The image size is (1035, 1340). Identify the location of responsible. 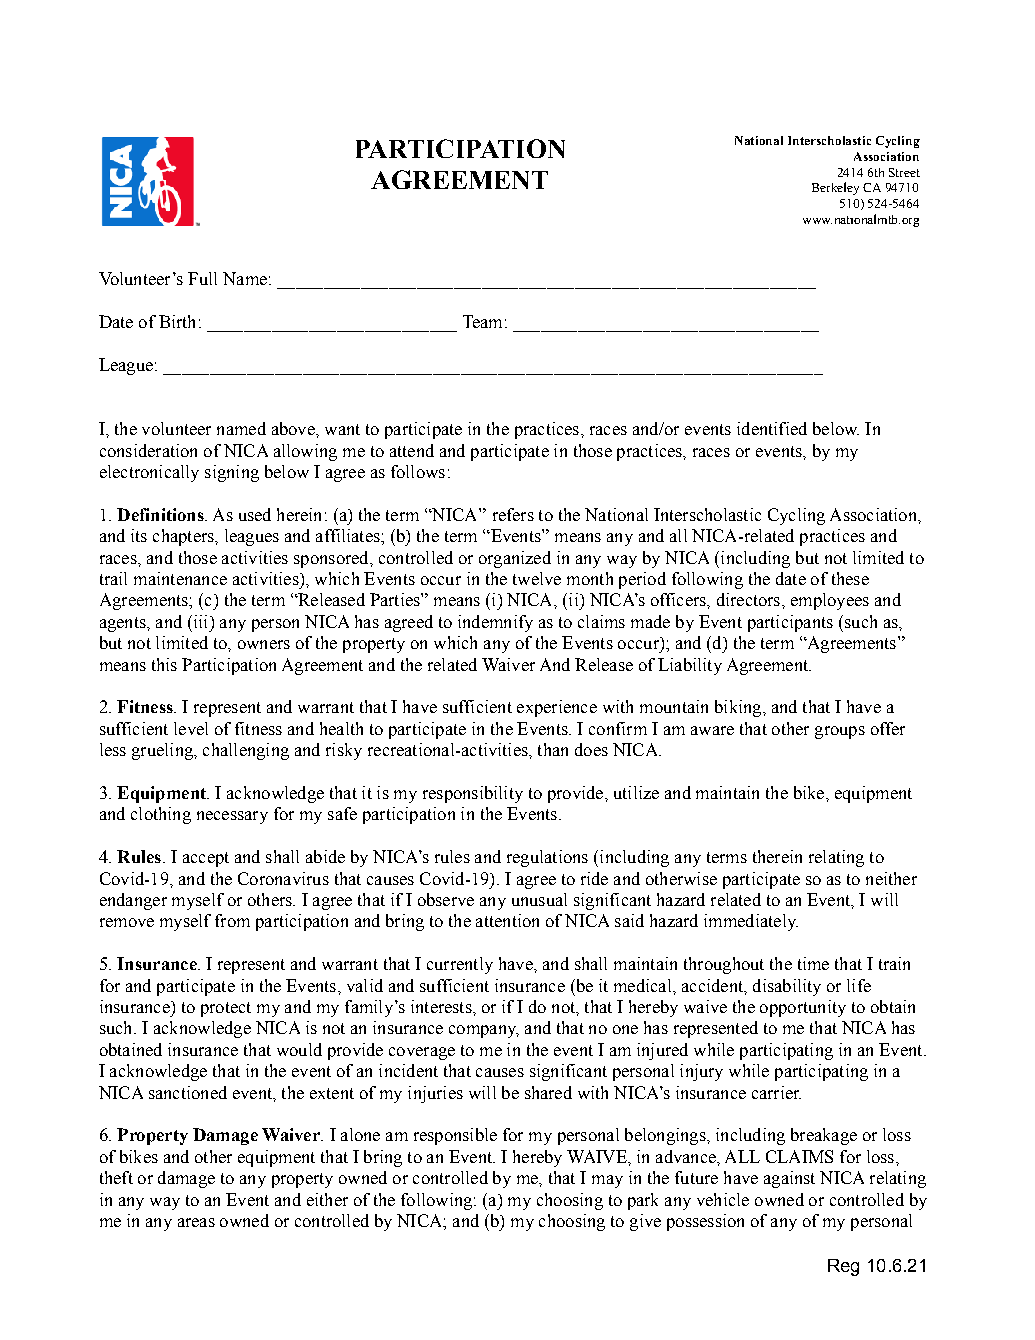
(455, 1136).
